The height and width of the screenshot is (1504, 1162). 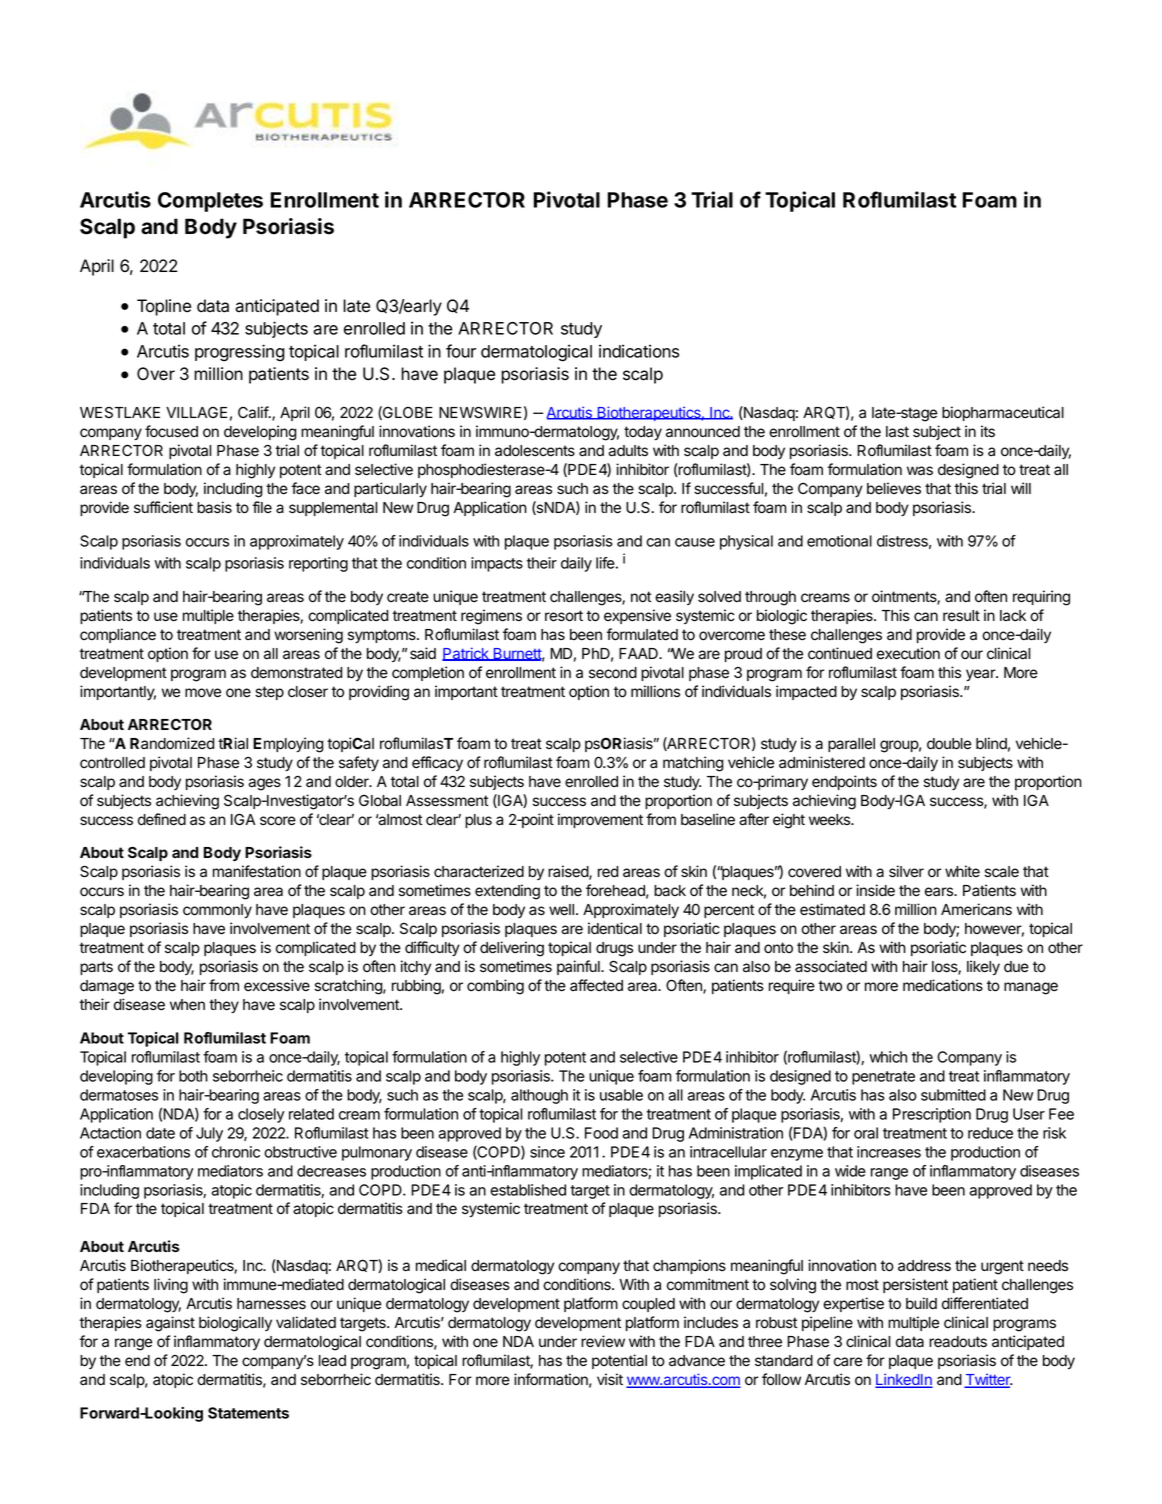 What do you see at coordinates (224, 1006) in the screenshot?
I see `they` at bounding box center [224, 1006].
